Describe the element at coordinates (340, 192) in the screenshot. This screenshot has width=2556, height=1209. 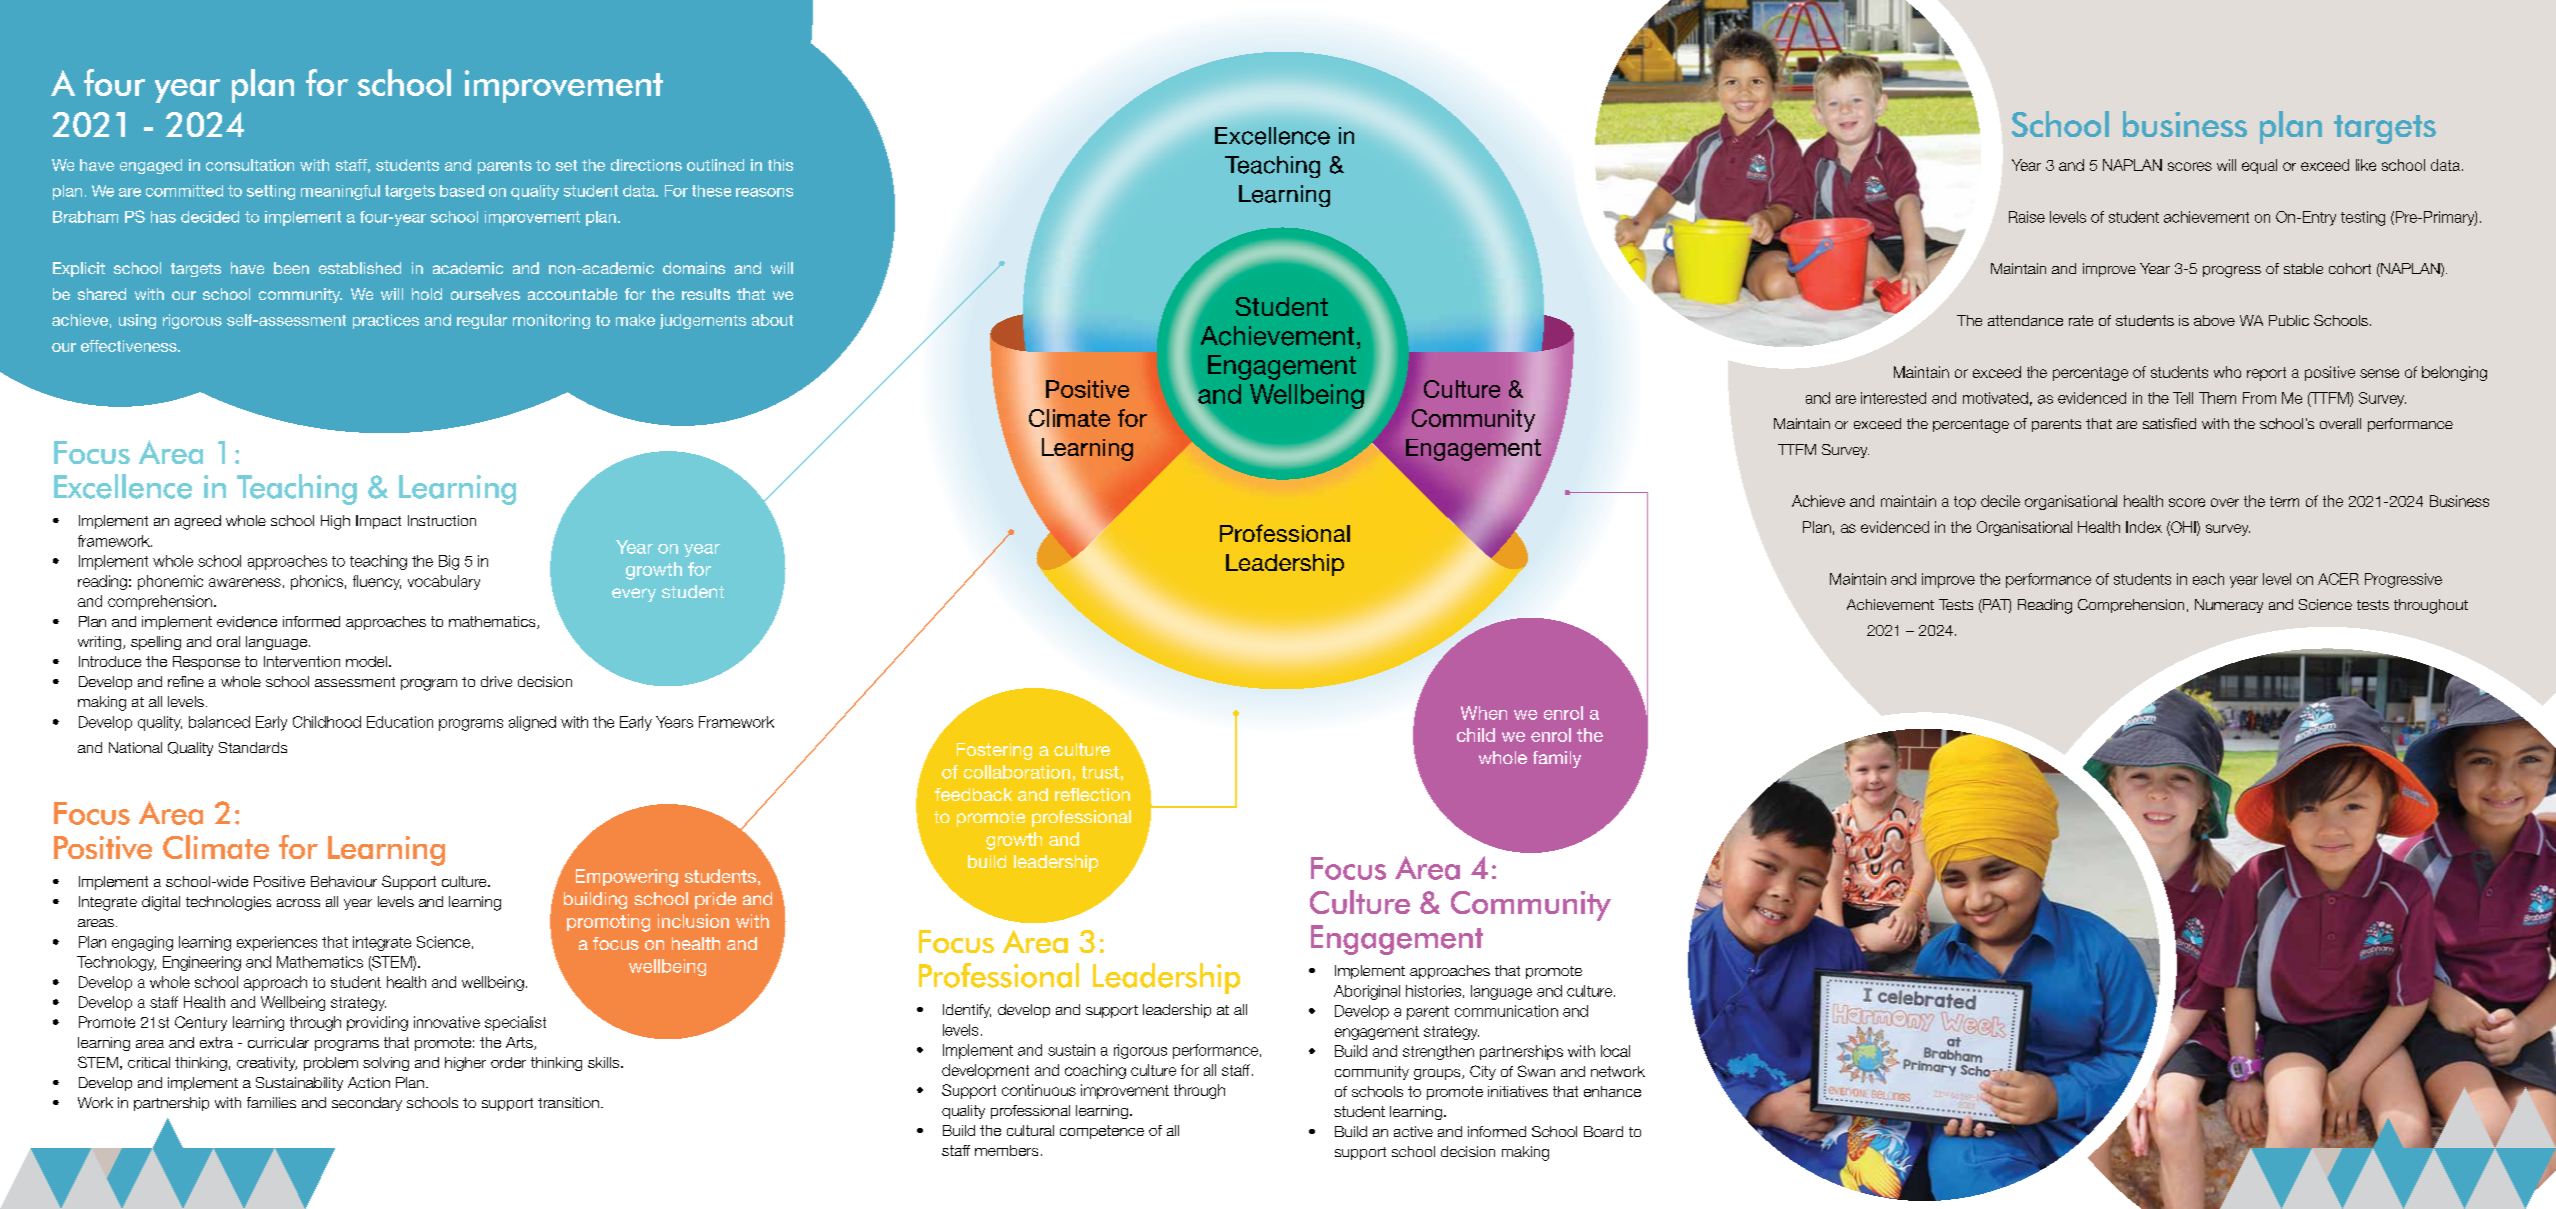
I see `meaningful` at that location.
